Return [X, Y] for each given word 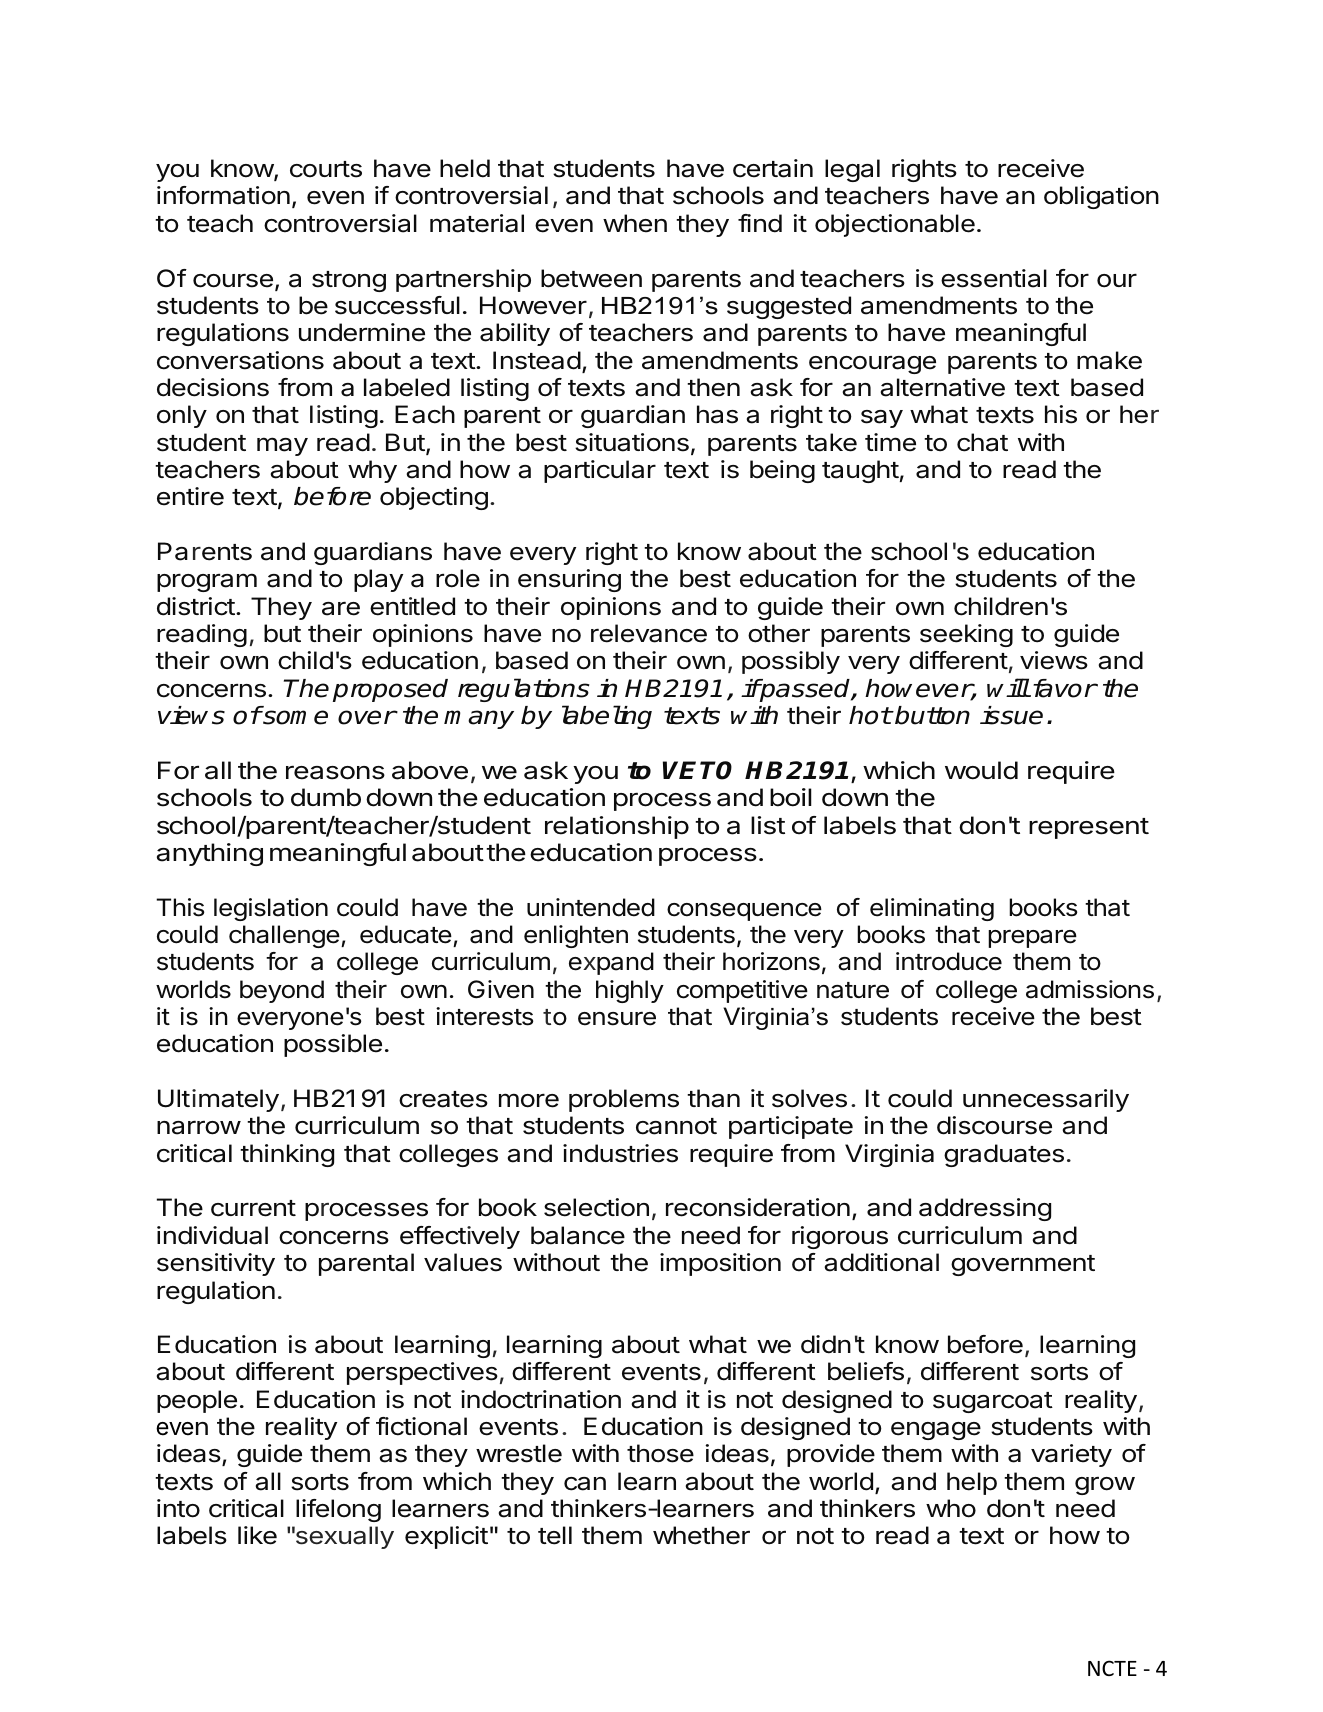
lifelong [338, 1510]
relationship [617, 827]
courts [326, 169]
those [660, 1453]
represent [1089, 828]
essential [994, 278]
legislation [271, 909]
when [635, 223]
